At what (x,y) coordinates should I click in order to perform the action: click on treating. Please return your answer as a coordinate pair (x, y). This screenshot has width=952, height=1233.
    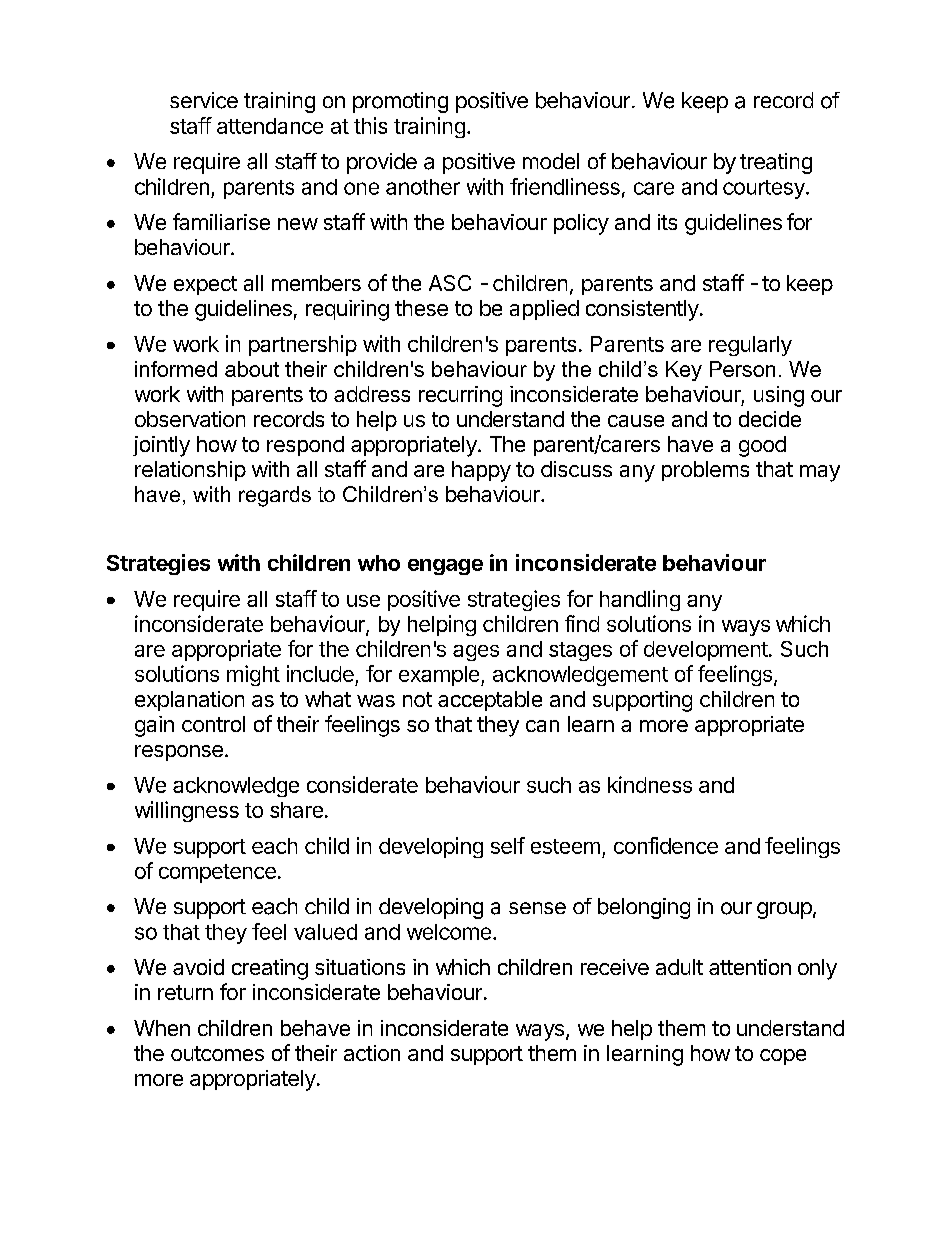
    Looking at the image, I should click on (776, 163).
